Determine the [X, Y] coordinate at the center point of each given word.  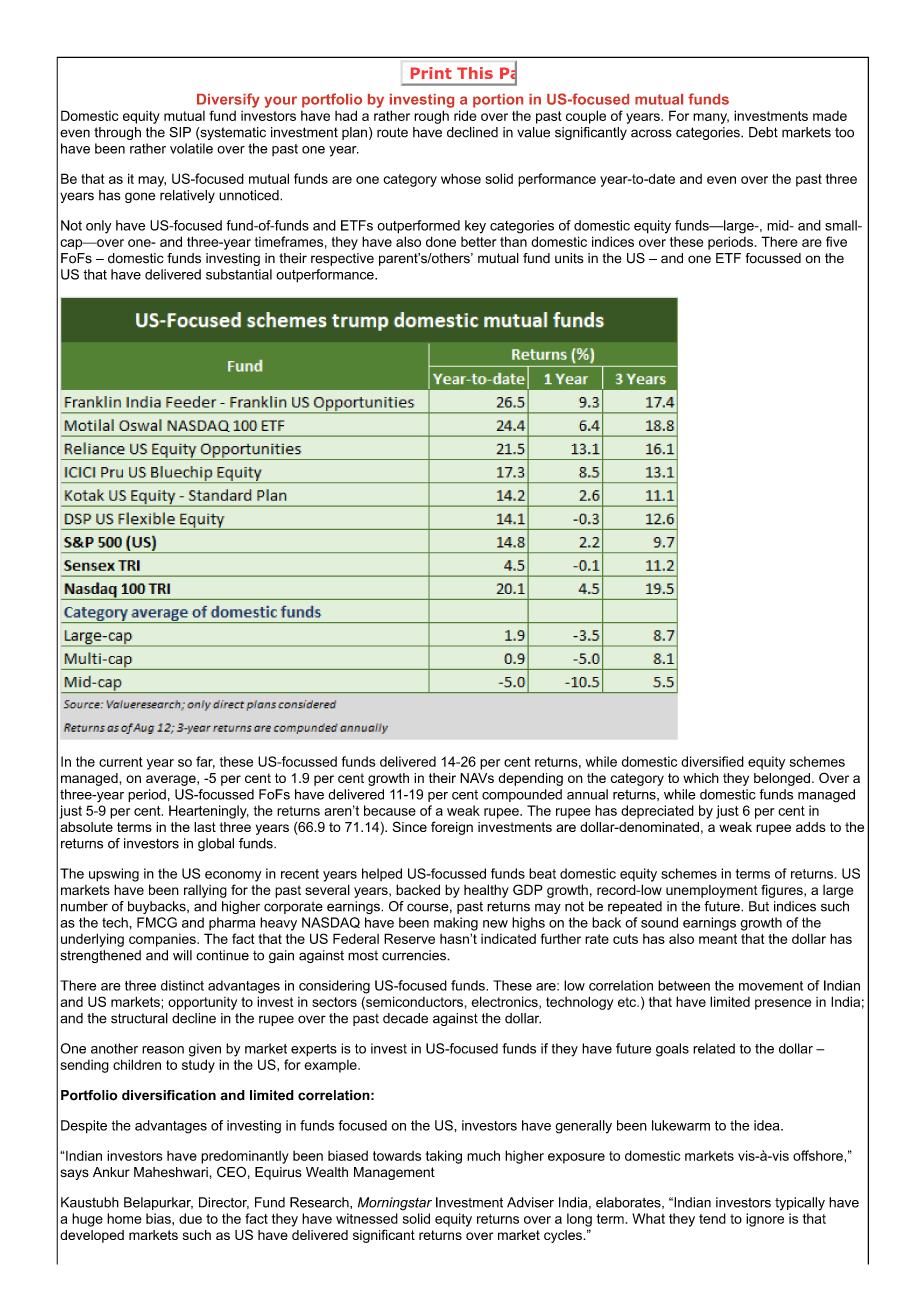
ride [465, 115]
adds [811, 827]
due [190, 1218]
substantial [239, 274]
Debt [763, 132]
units [569, 258]
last [205, 827]
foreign [452, 828]
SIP [180, 132]
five [836, 241]
